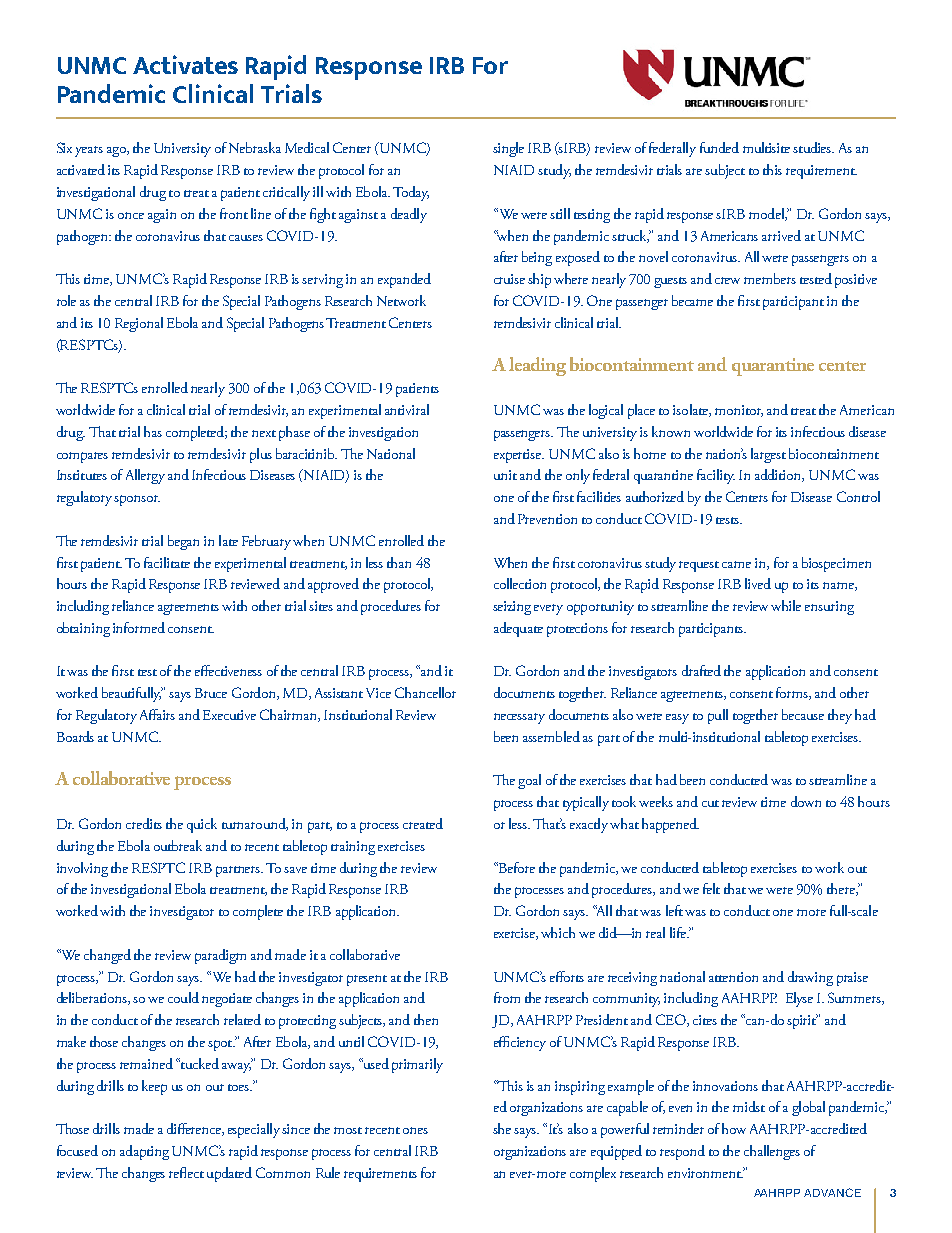 The width and height of the screenshot is (952, 1233). I want to click on Activates, so click(185, 64).
